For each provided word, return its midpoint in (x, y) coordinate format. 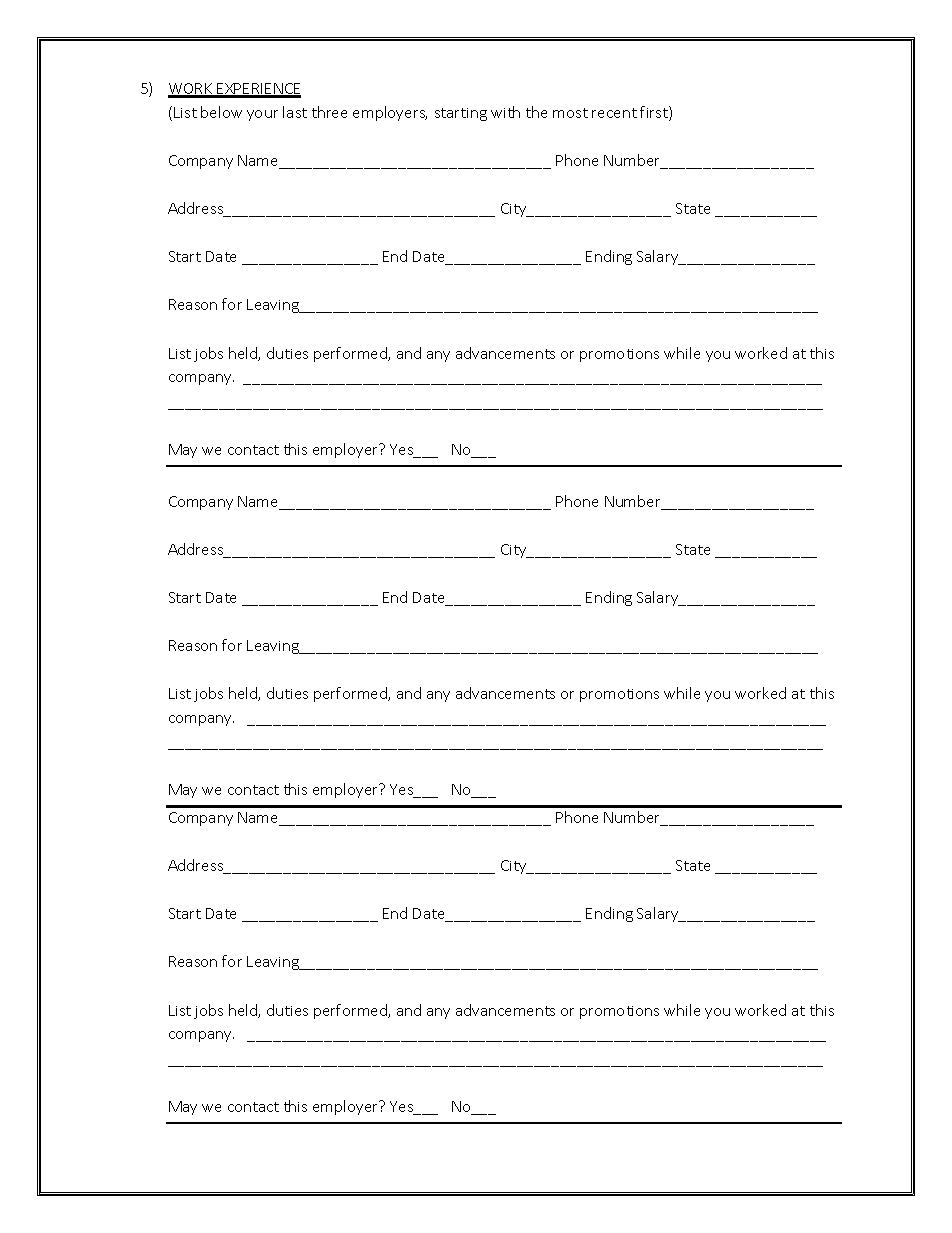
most (570, 113)
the (536, 112)
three (329, 112)
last (295, 112)
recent (614, 113)
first (655, 113)
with (505, 112)
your (262, 115)
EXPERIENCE (258, 90)
